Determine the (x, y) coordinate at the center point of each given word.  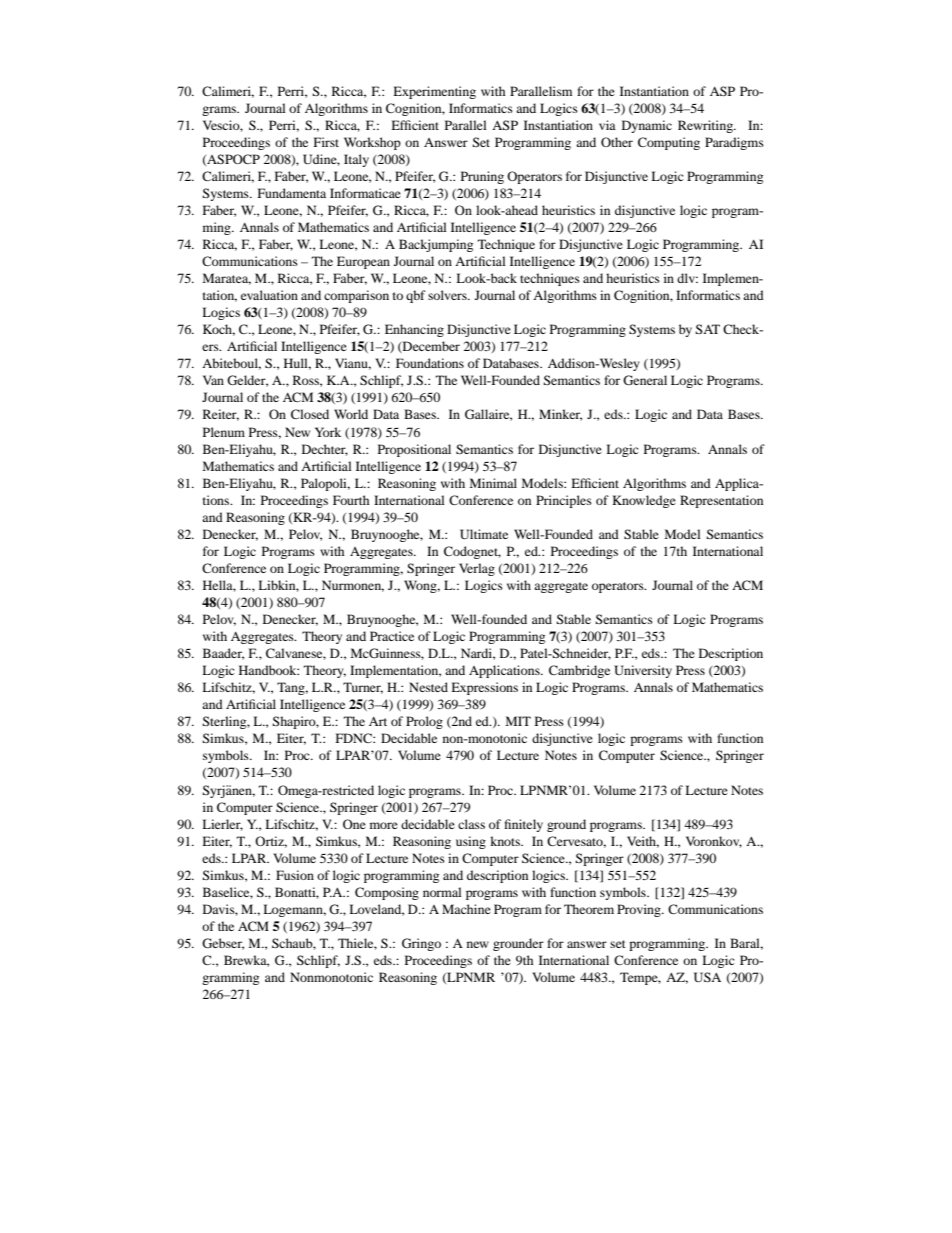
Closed (310, 414)
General (645, 380)
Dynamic (647, 126)
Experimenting (434, 92)
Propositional (414, 450)
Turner (363, 688)
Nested (428, 687)
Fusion (295, 875)
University (643, 671)
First (326, 142)
